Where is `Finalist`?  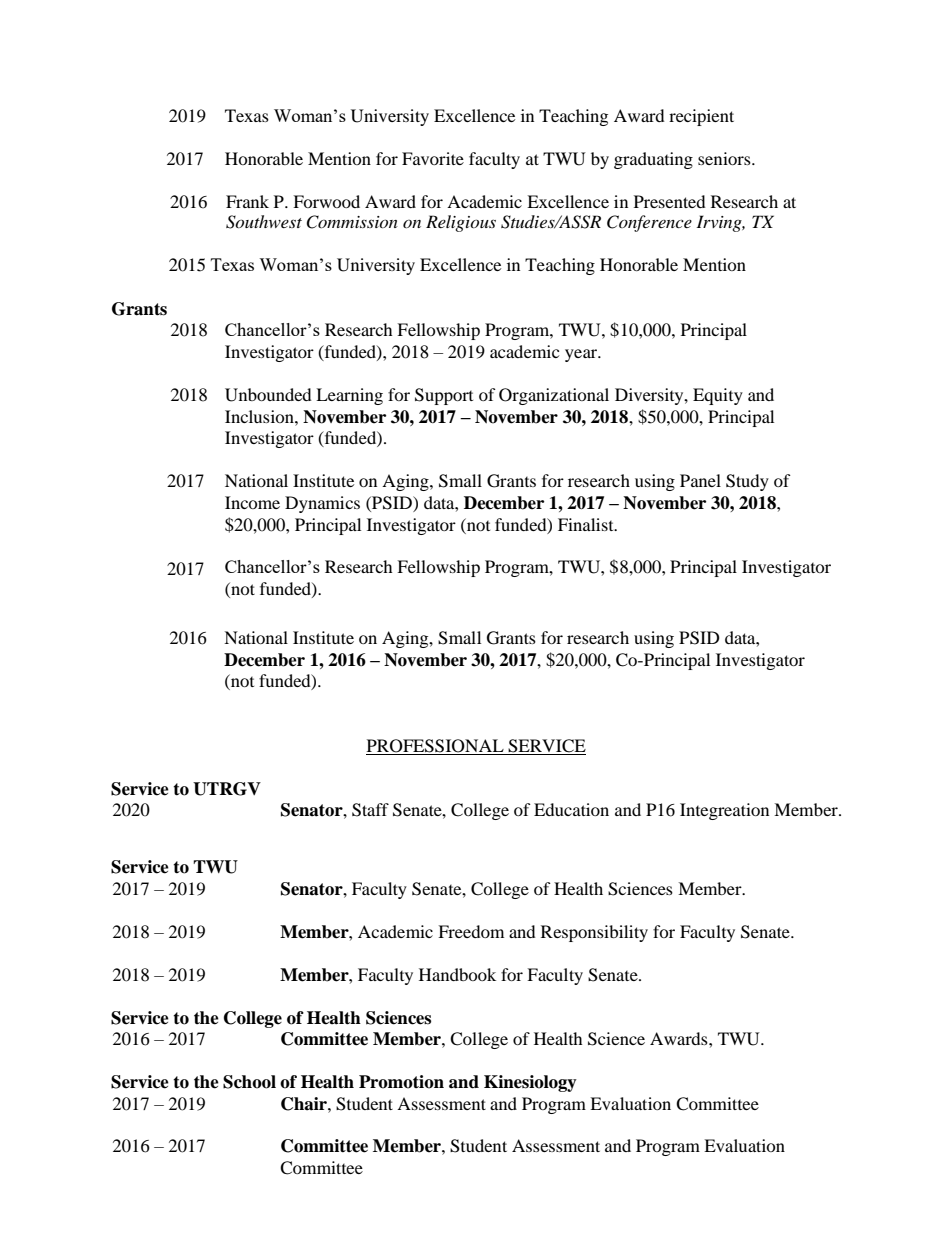
Finalist is located at coordinates (587, 524).
